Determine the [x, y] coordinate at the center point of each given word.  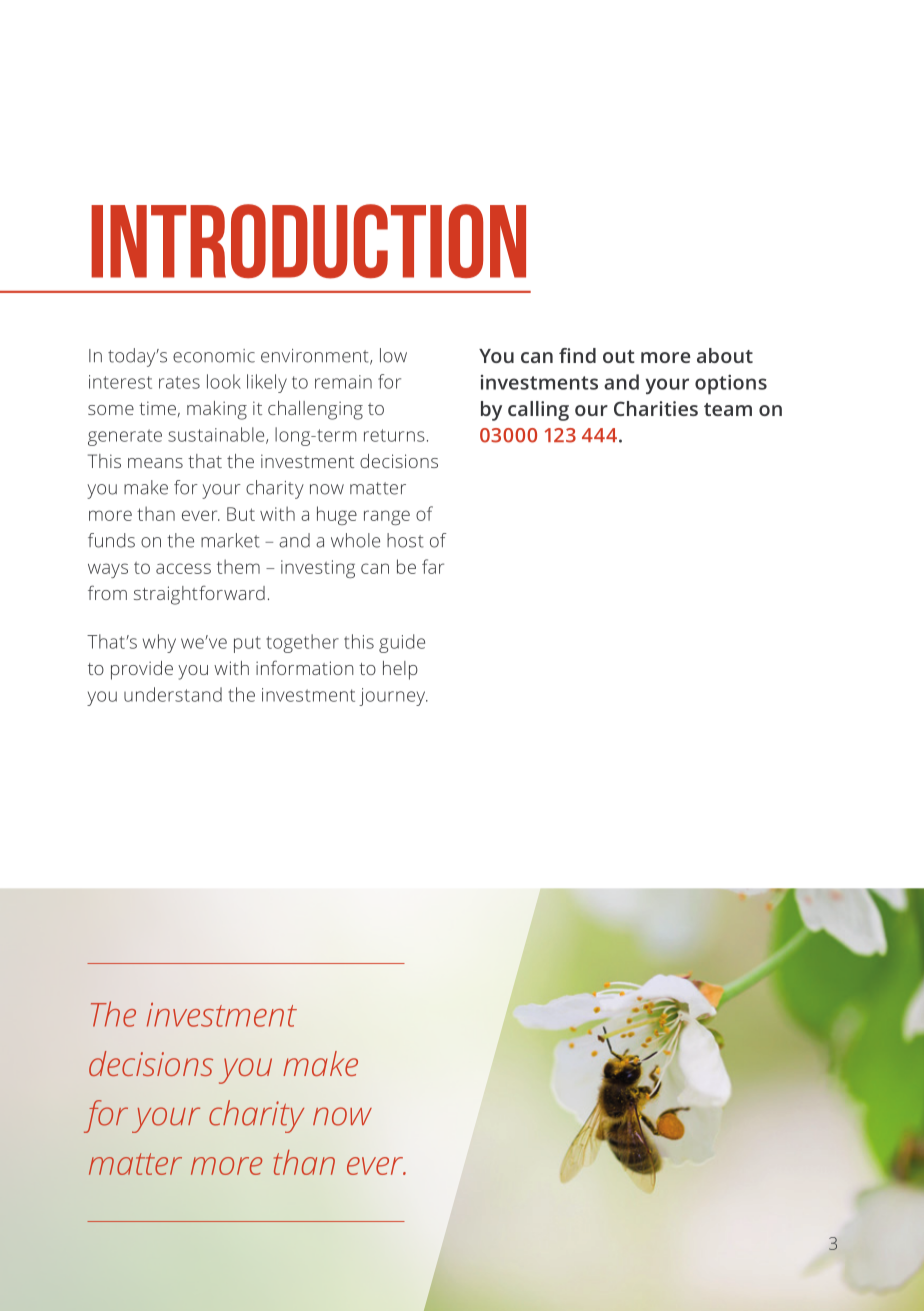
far [433, 566]
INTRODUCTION [308, 241]
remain [343, 382]
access [183, 568]
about [725, 355]
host [405, 540]
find [577, 355]
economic [214, 356]
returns [394, 435]
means [155, 463]
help [400, 670]
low [393, 355]
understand [173, 694]
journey [393, 697]
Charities [656, 408]
